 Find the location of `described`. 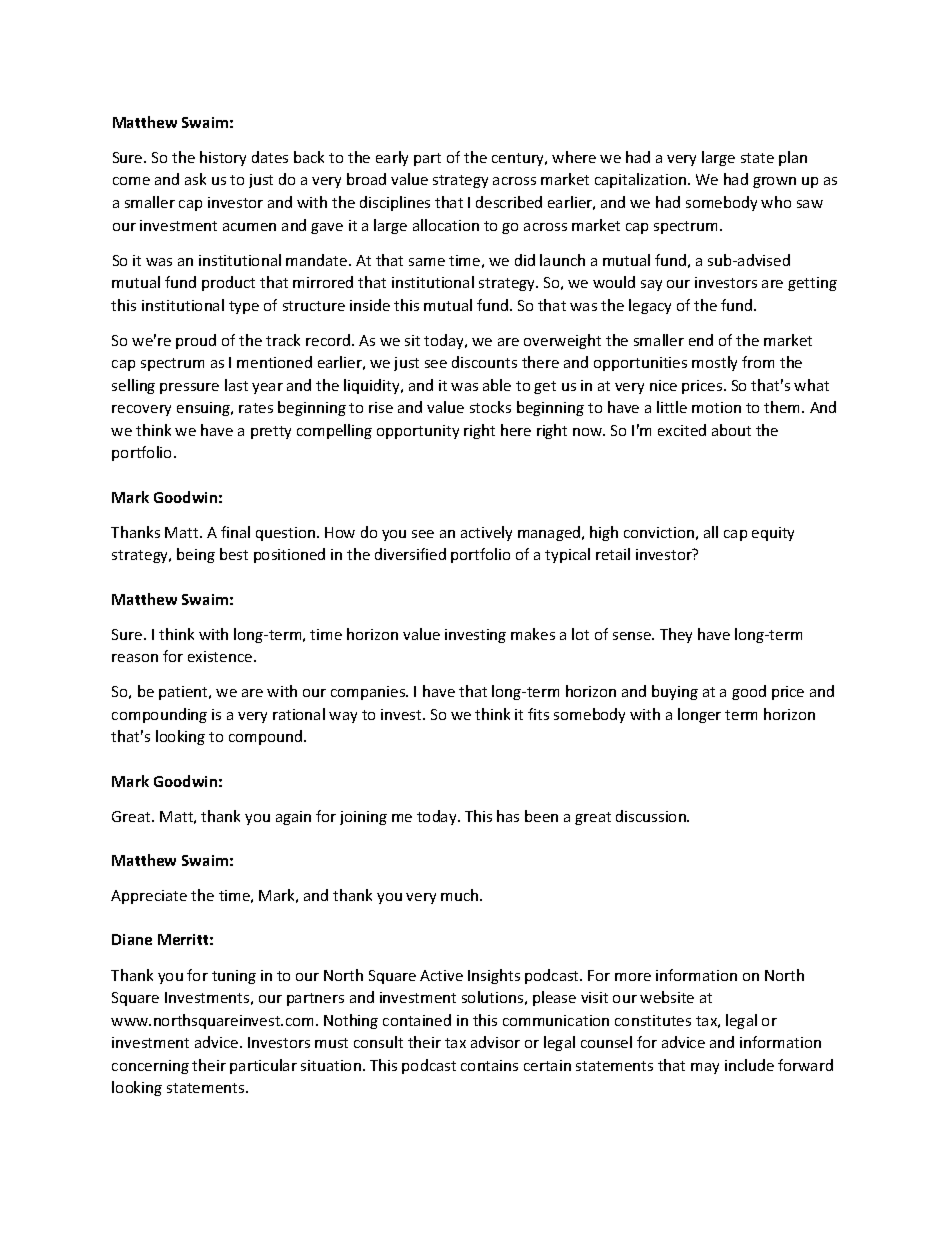

described is located at coordinates (509, 202).
